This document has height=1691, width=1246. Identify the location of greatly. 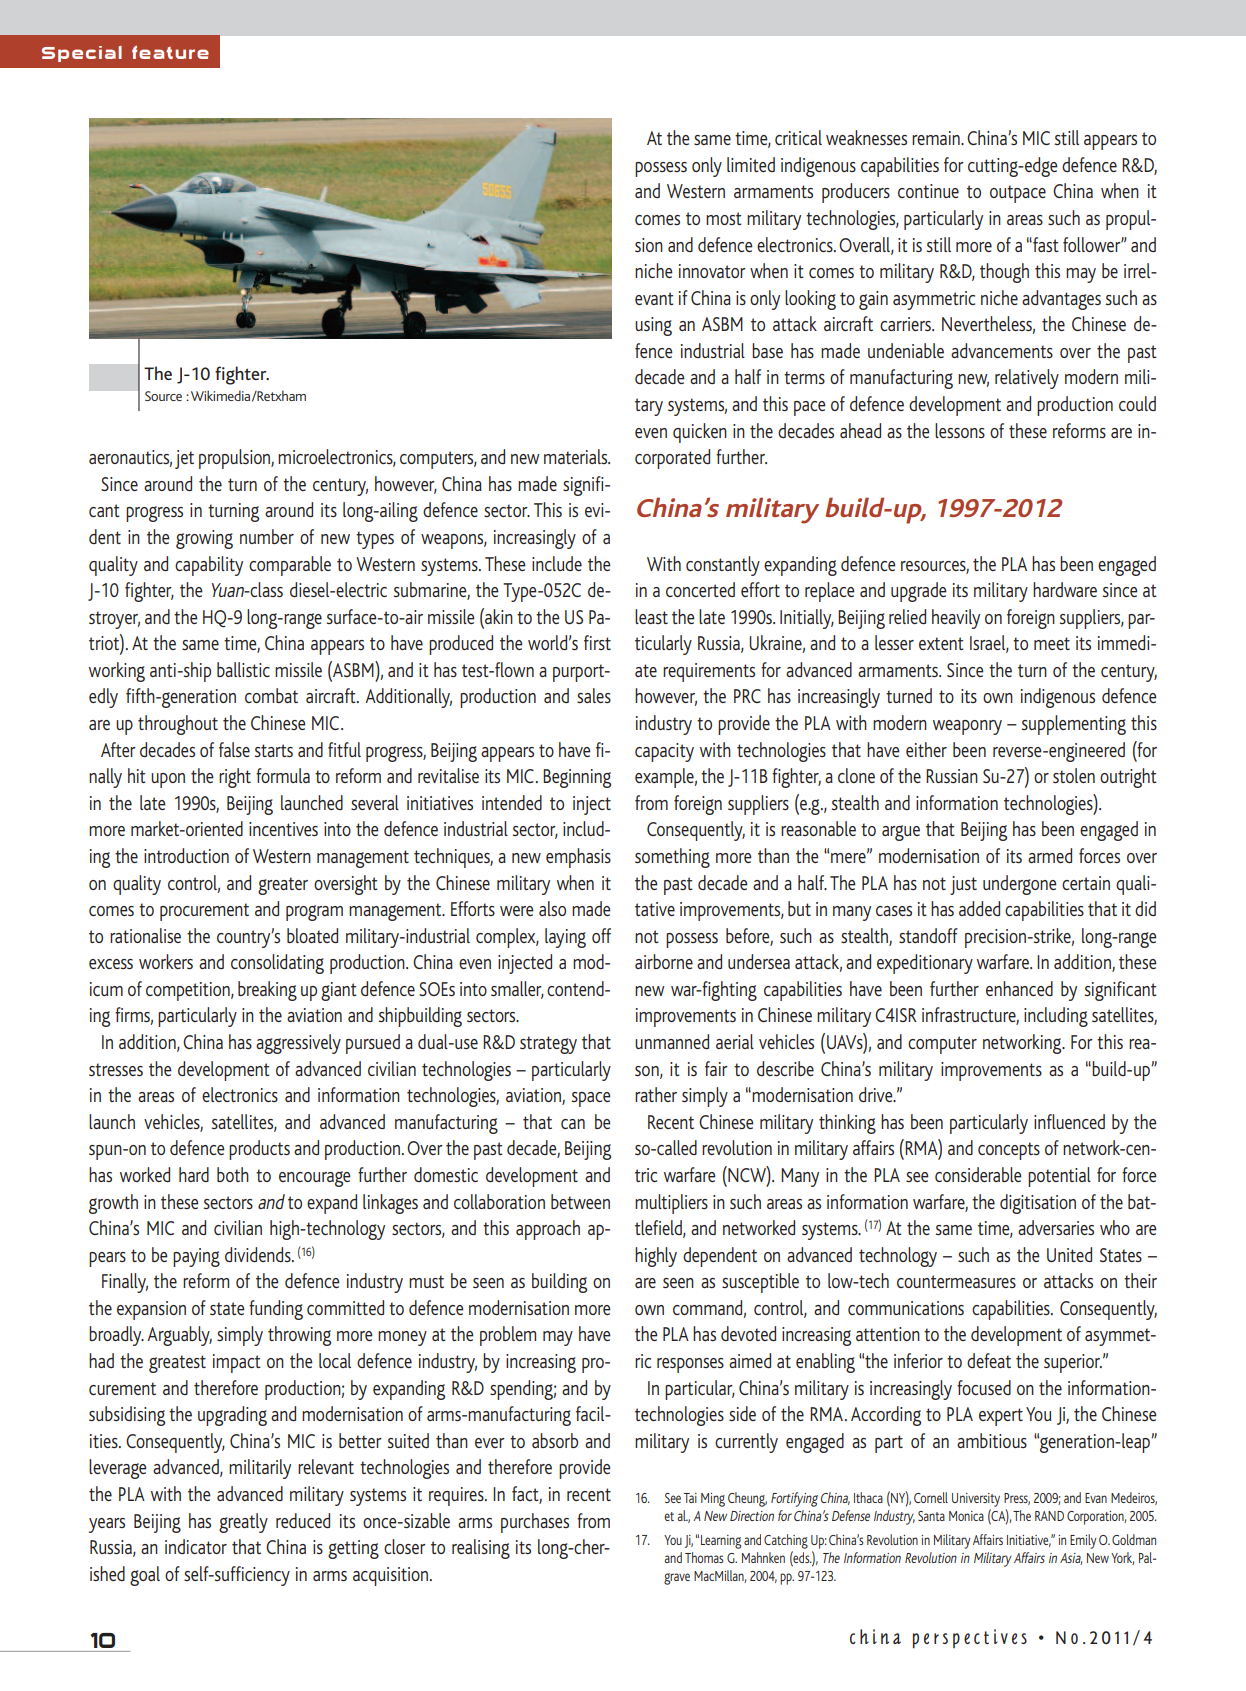
(243, 1523).
